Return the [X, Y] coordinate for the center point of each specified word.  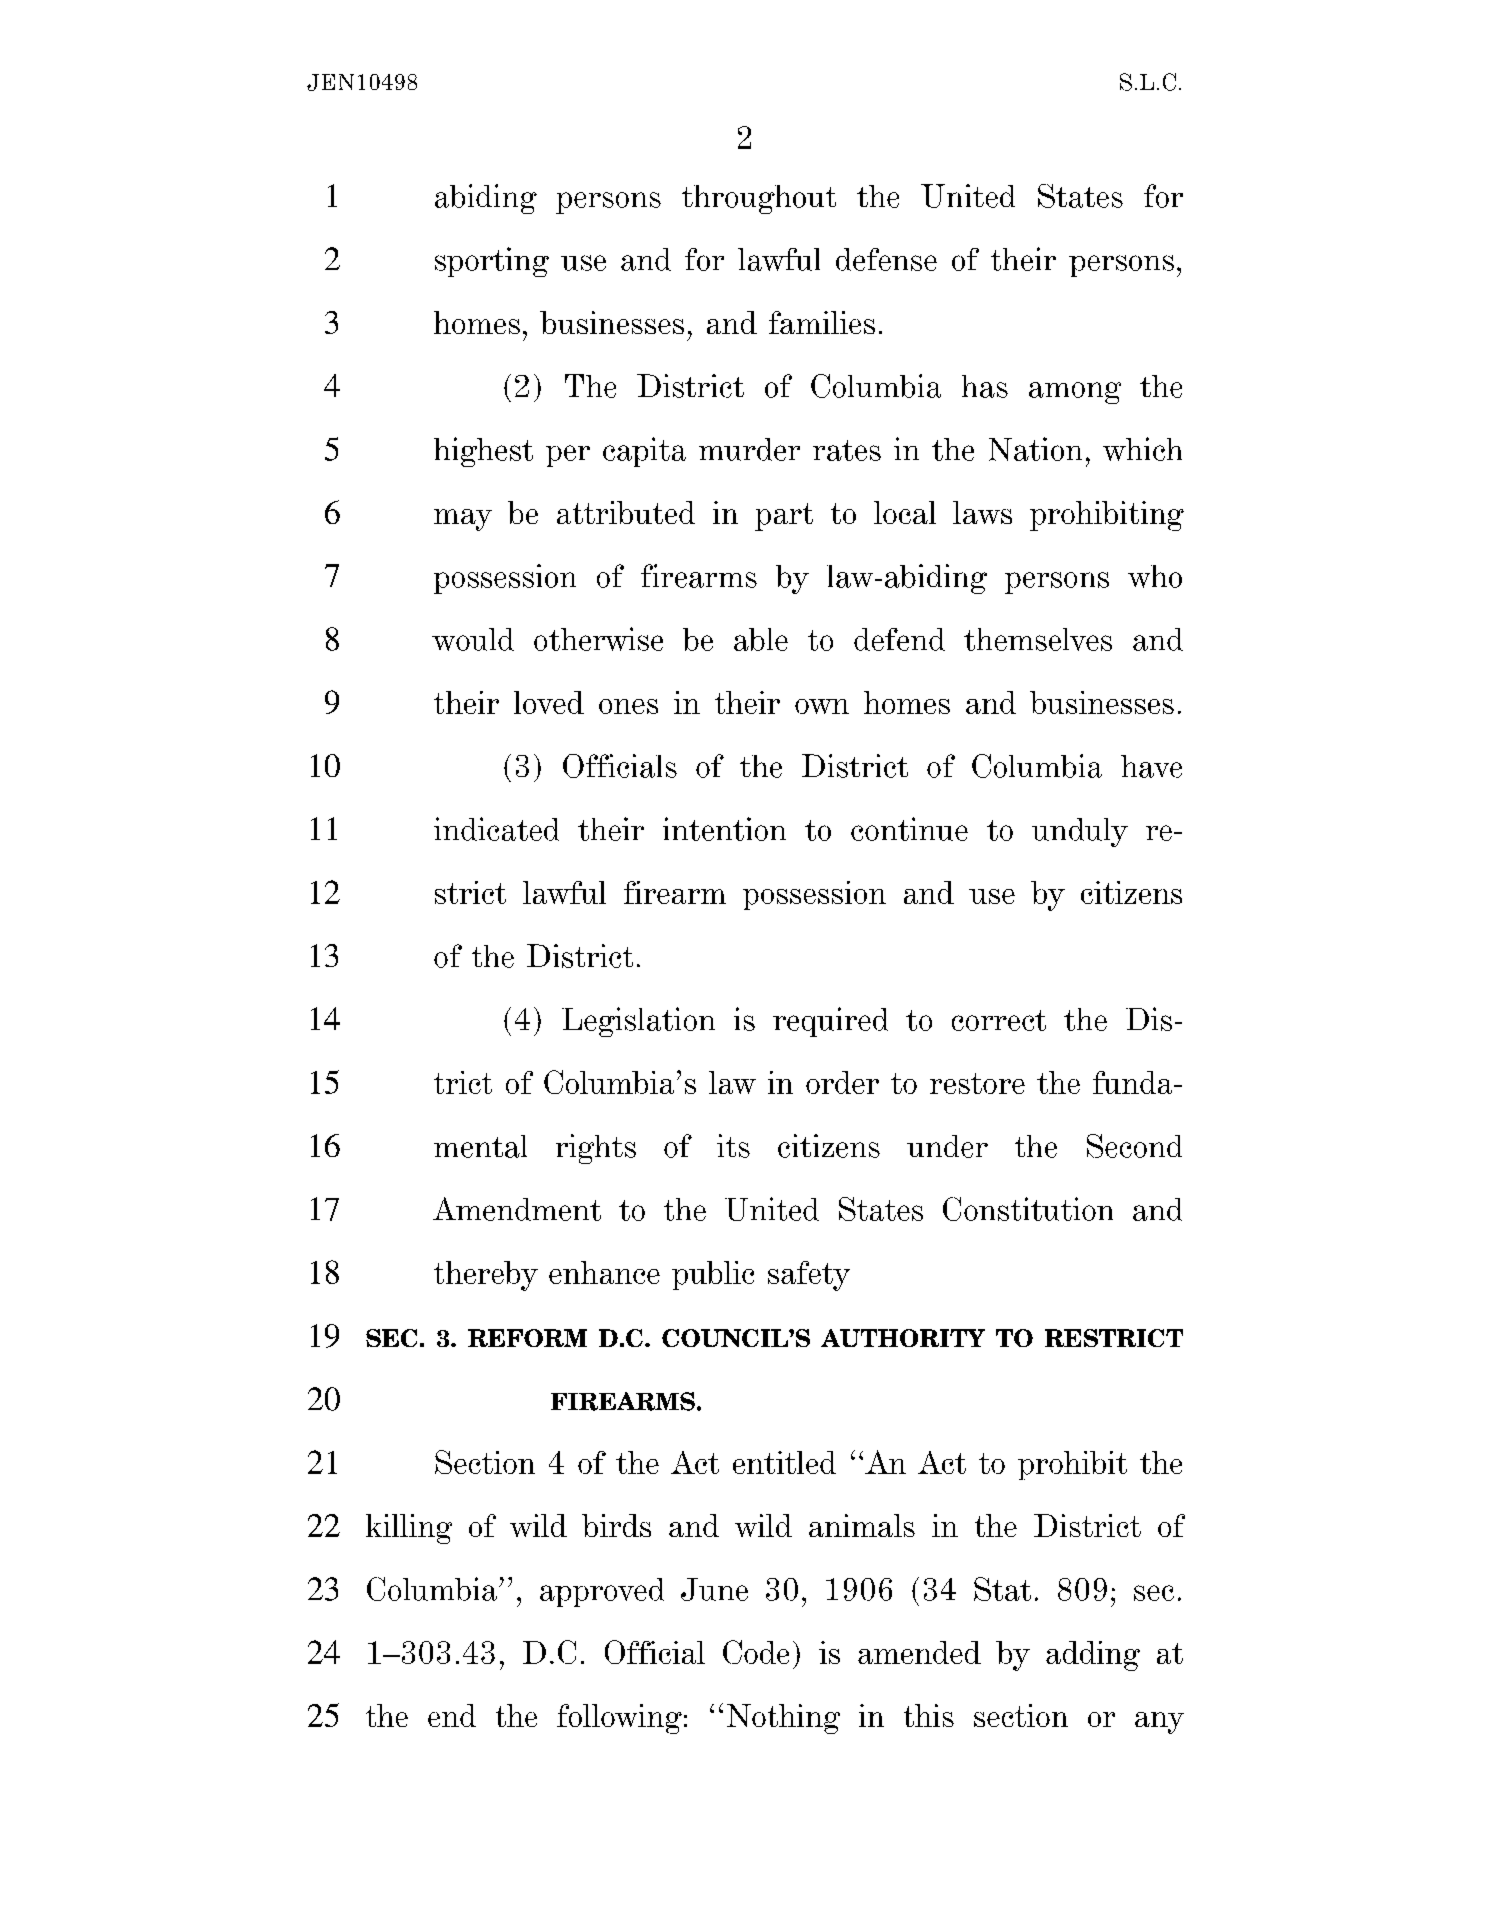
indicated [496, 829]
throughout [759, 199]
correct [999, 1020]
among [1075, 393]
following [619, 1719]
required [830, 1022]
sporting [492, 262]
